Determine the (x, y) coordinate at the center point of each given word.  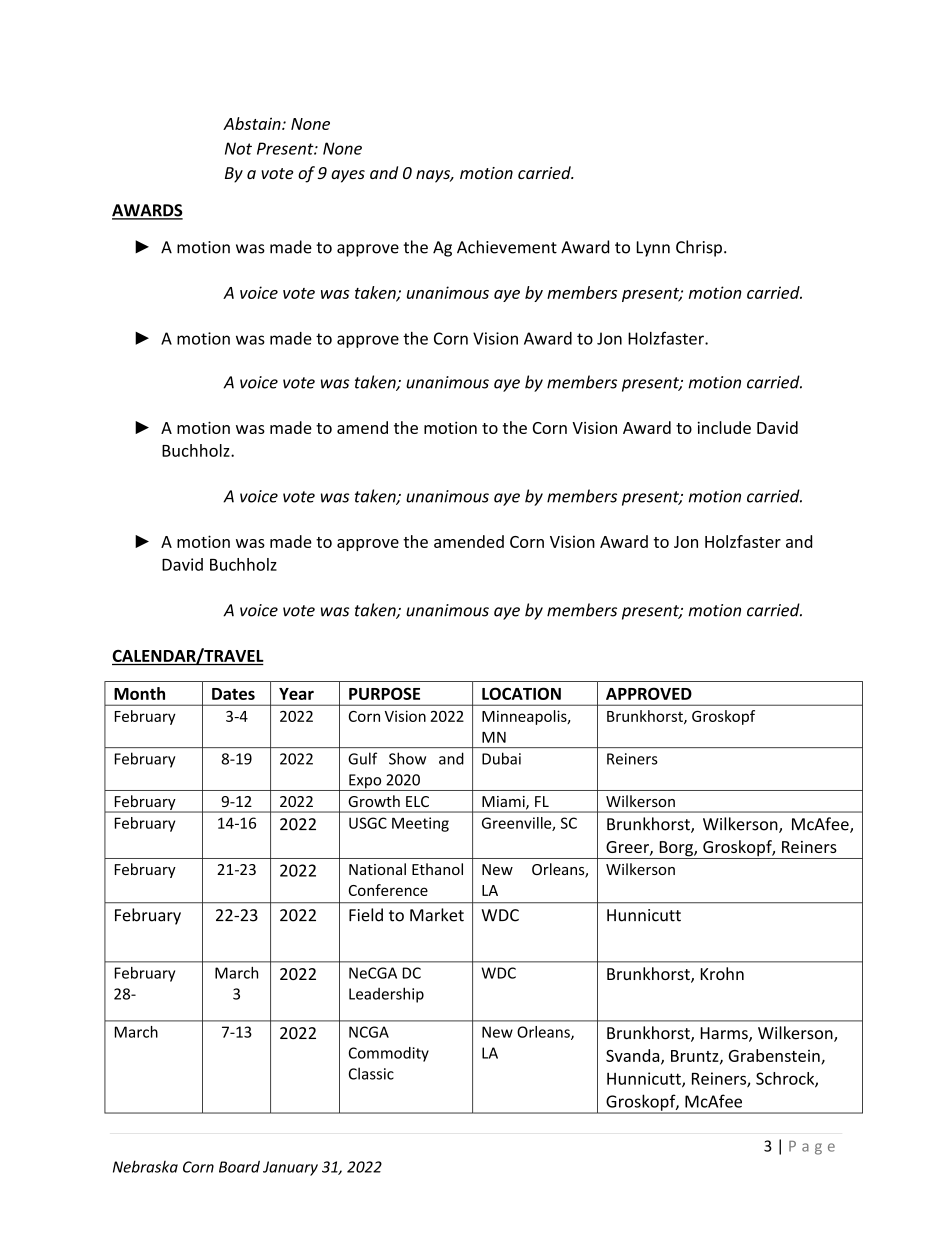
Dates (233, 694)
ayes (348, 176)
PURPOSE (384, 693)
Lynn (653, 249)
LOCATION (521, 693)
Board (239, 1167)
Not (238, 148)
